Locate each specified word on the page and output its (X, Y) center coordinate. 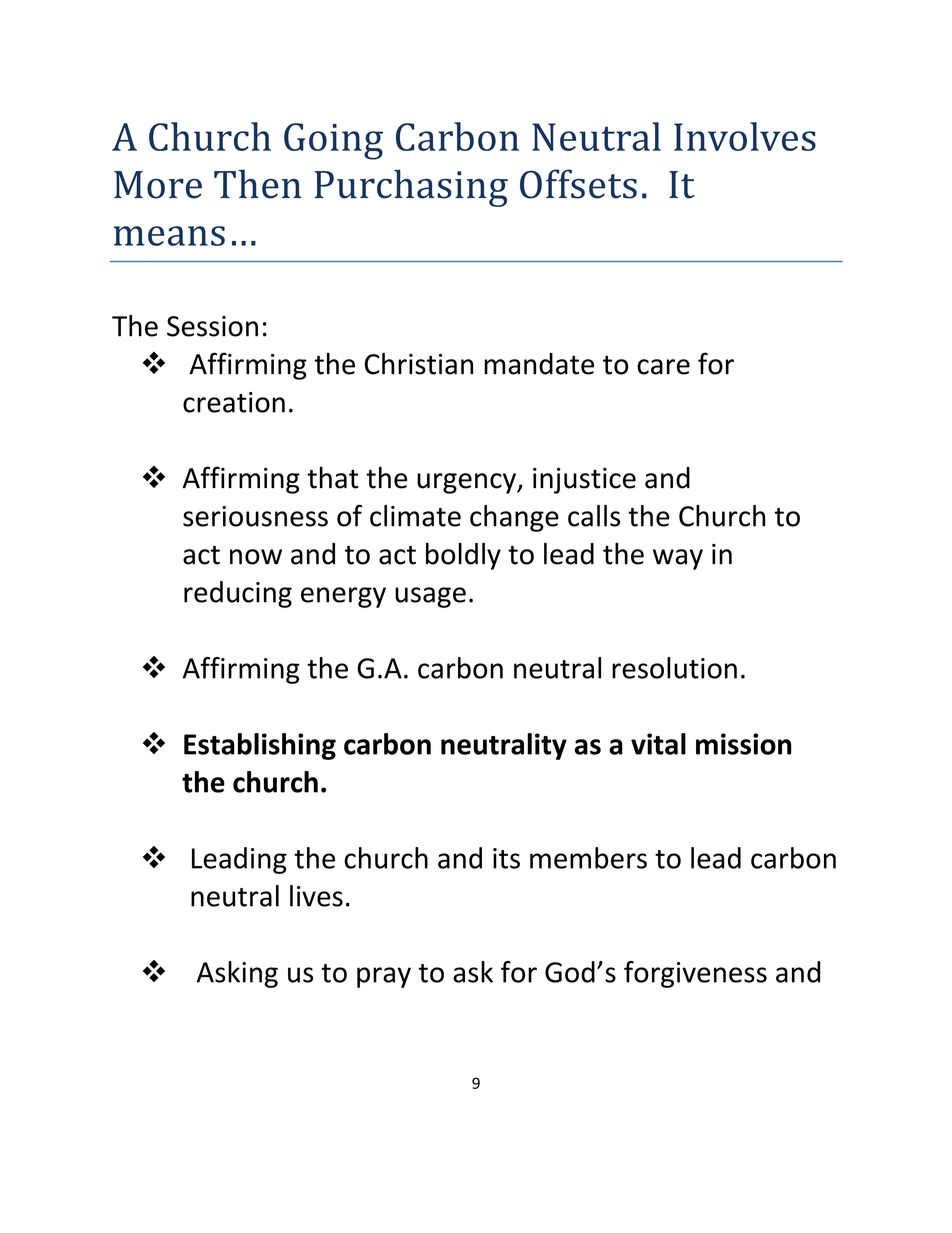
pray (384, 977)
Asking (237, 974)
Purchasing (411, 188)
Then (258, 184)
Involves (745, 136)
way (678, 559)
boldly (463, 556)
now (256, 557)
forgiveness (695, 974)
